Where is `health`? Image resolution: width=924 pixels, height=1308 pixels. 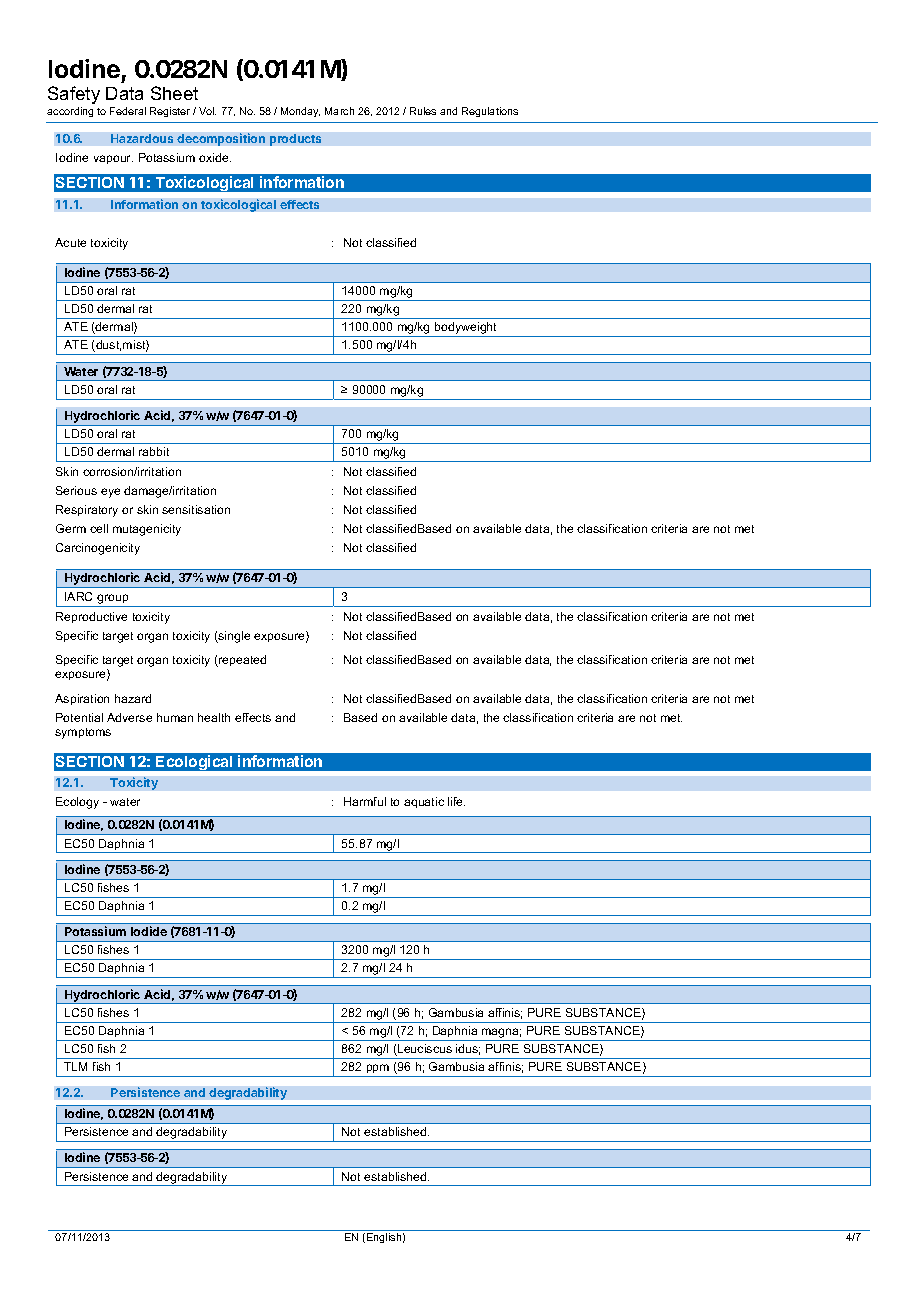
health is located at coordinates (214, 717).
